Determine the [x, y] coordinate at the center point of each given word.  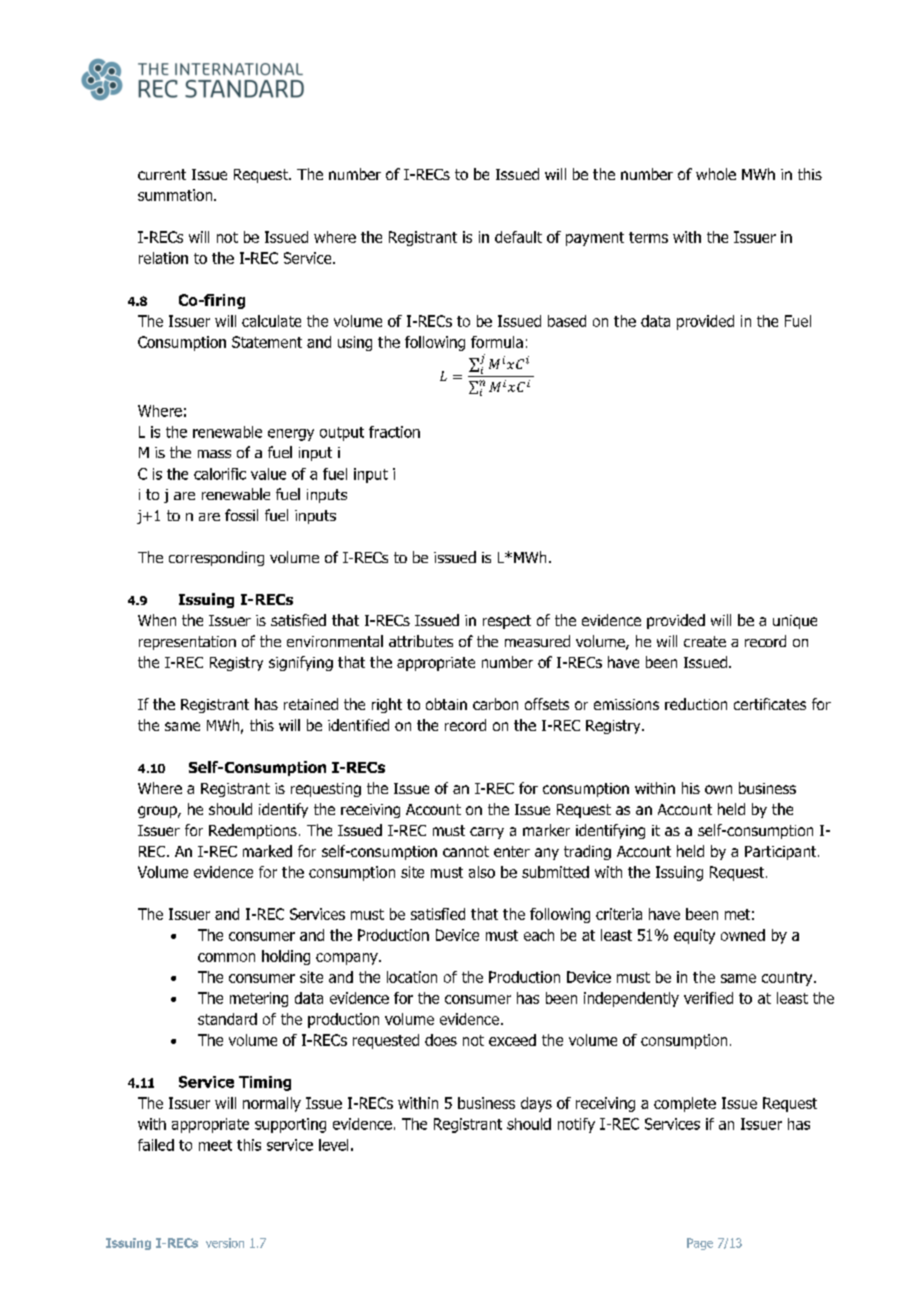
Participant [782, 853]
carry [487, 833]
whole [716, 174]
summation [176, 195]
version [225, 1243]
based [567, 321]
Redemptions [253, 831]
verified [708, 998]
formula [497, 342]
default [518, 237]
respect [507, 622]
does [441, 1040]
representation [187, 643]
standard [227, 1019]
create [705, 641]
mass [214, 454]
